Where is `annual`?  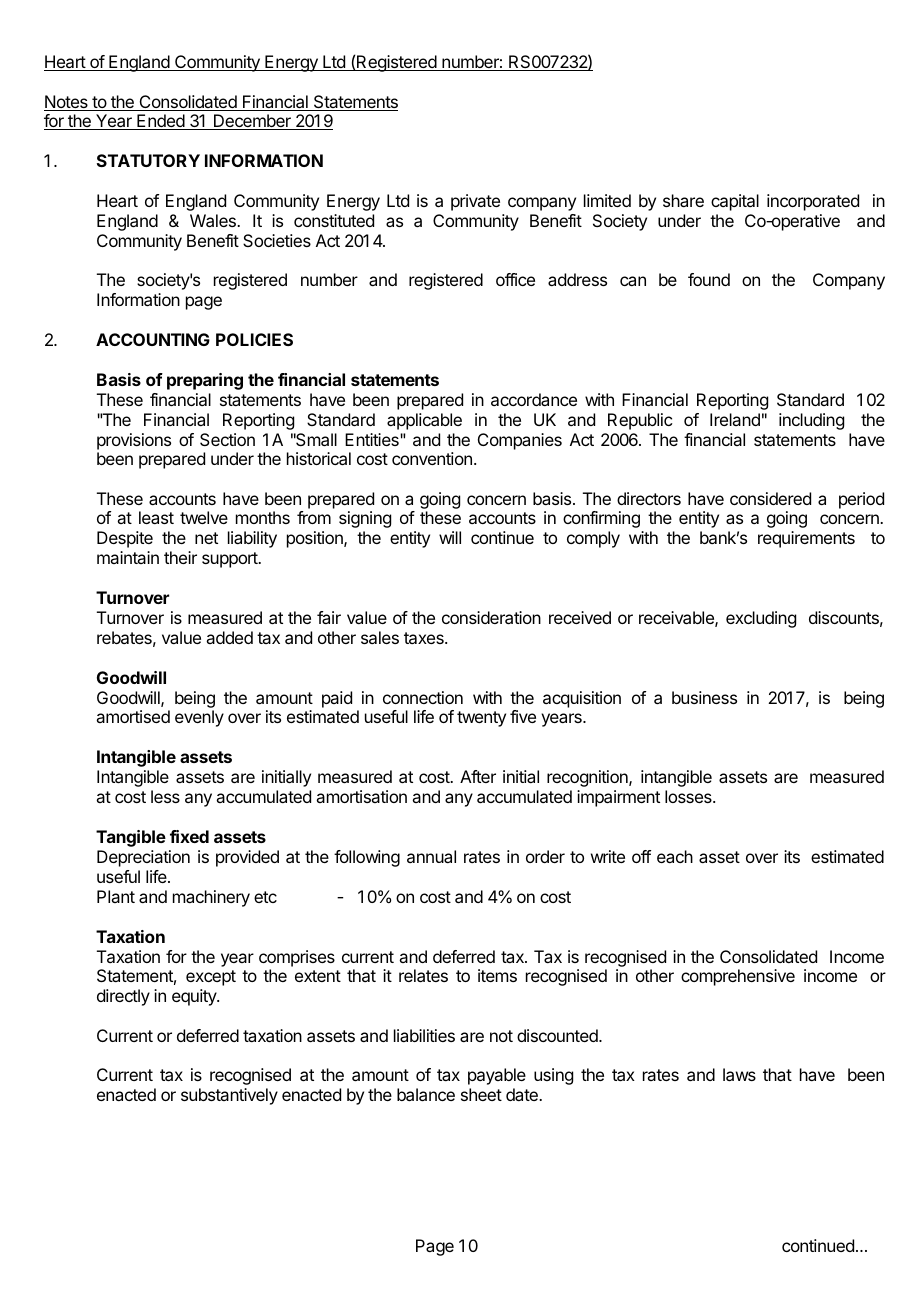
annual is located at coordinates (431, 856).
